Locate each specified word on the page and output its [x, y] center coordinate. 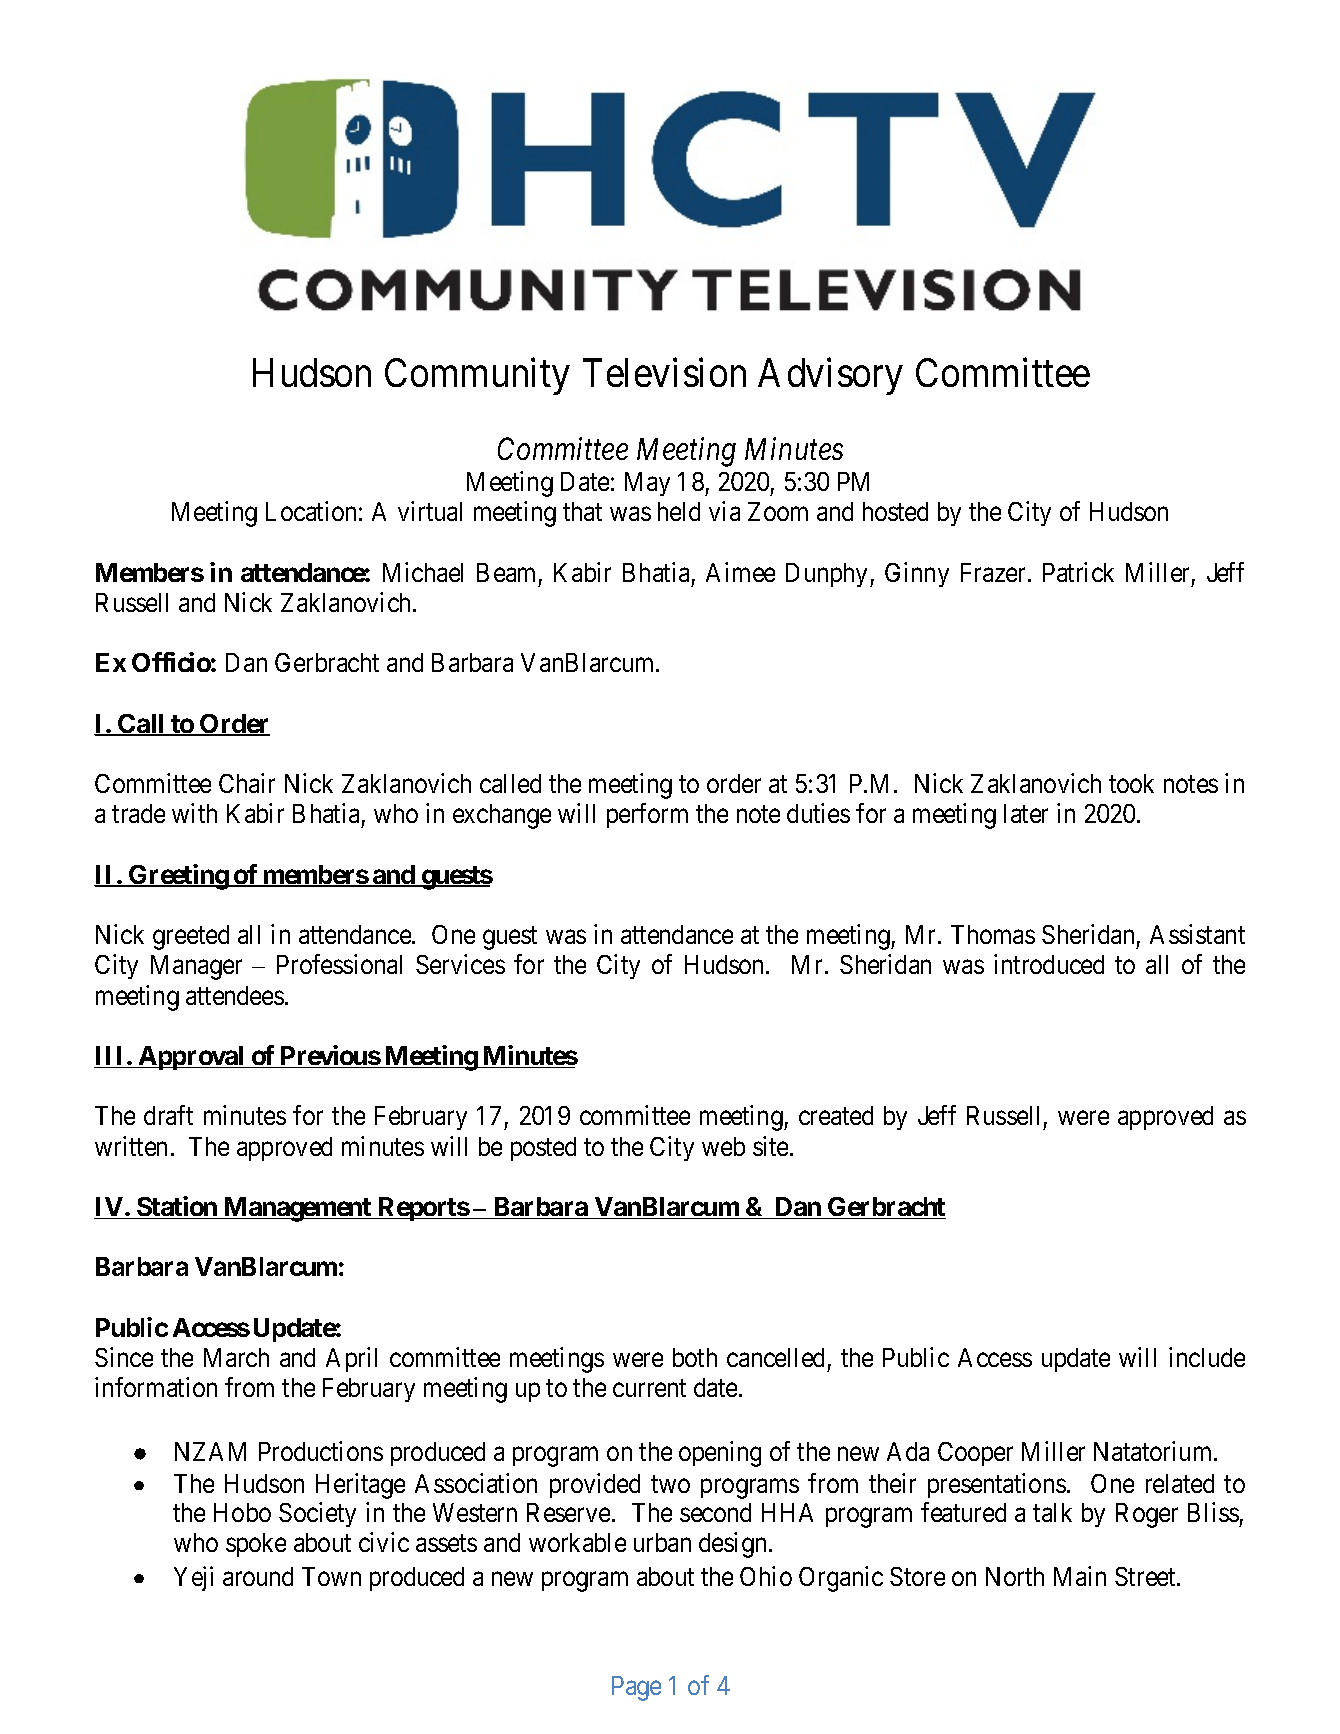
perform [647, 815]
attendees [235, 995]
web [723, 1146]
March [236, 1357]
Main [1080, 1576]
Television [664, 372]
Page [636, 1688]
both [695, 1357]
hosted [895, 511]
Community [477, 376]
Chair [247, 783]
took [1131, 783]
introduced [1049, 964]
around [258, 1576]
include [1207, 1357]
